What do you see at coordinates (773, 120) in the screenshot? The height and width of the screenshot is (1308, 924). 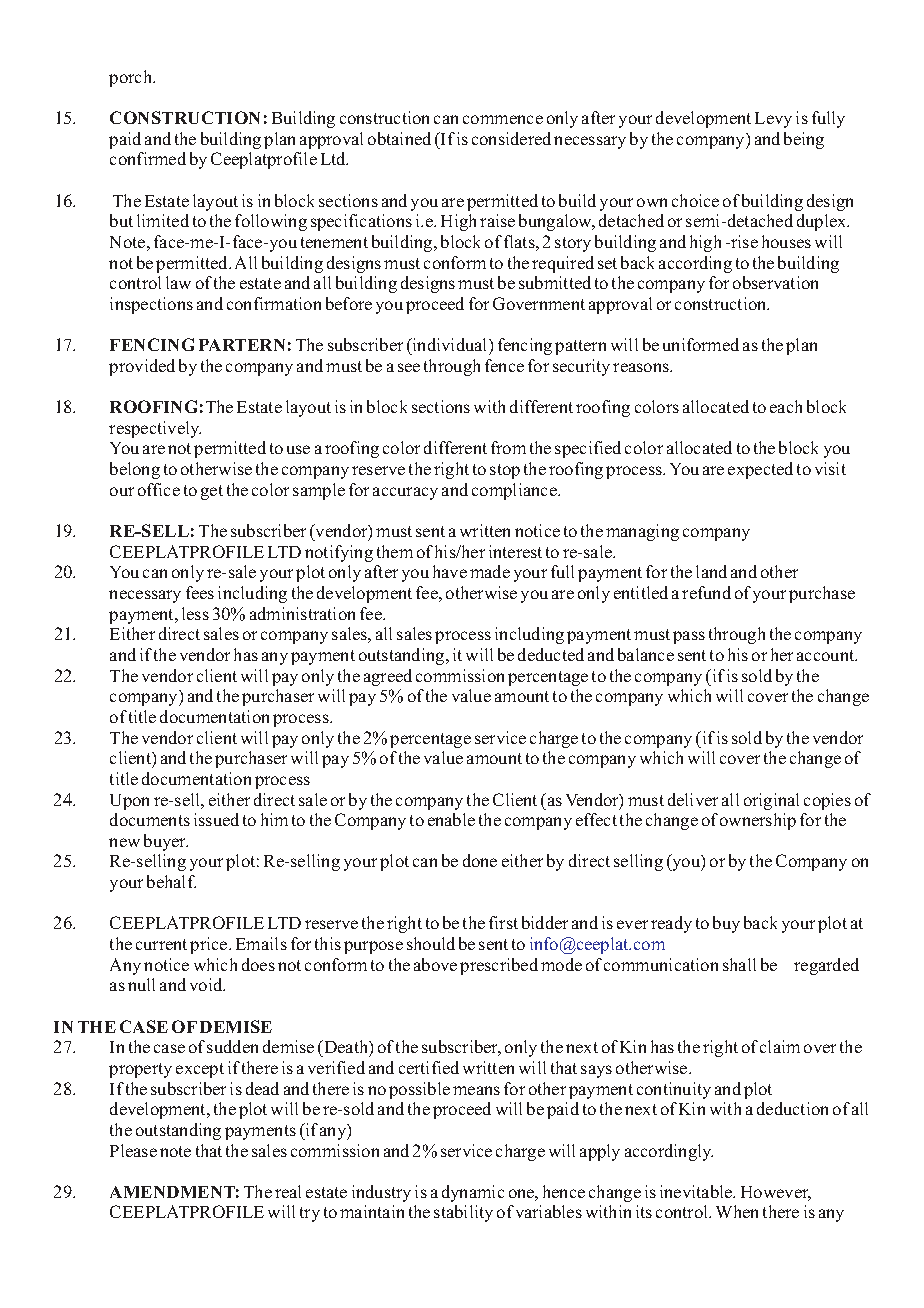 I see `Levy` at bounding box center [773, 120].
